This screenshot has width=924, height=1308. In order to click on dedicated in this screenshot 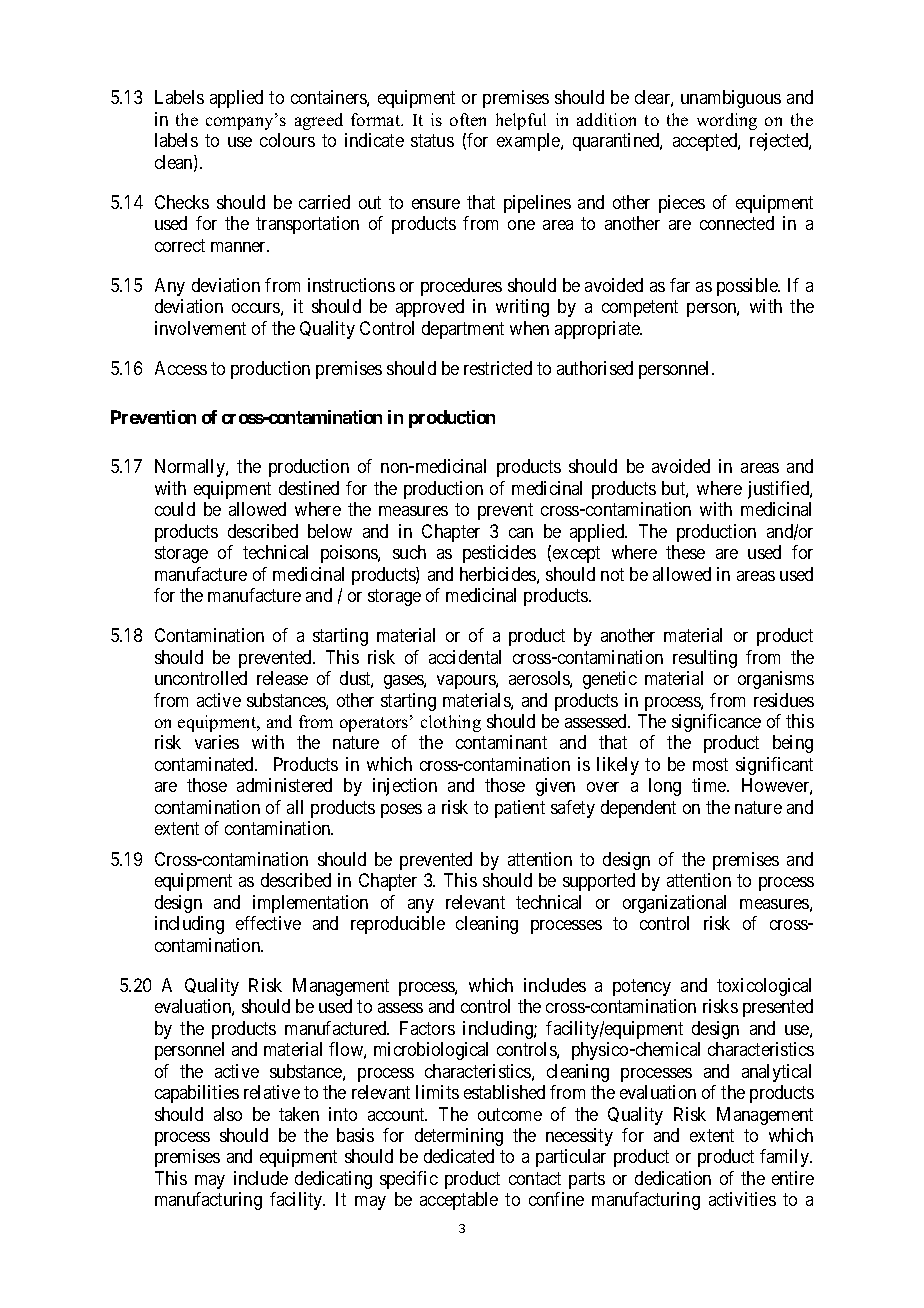, I will do `click(459, 1156)`.
